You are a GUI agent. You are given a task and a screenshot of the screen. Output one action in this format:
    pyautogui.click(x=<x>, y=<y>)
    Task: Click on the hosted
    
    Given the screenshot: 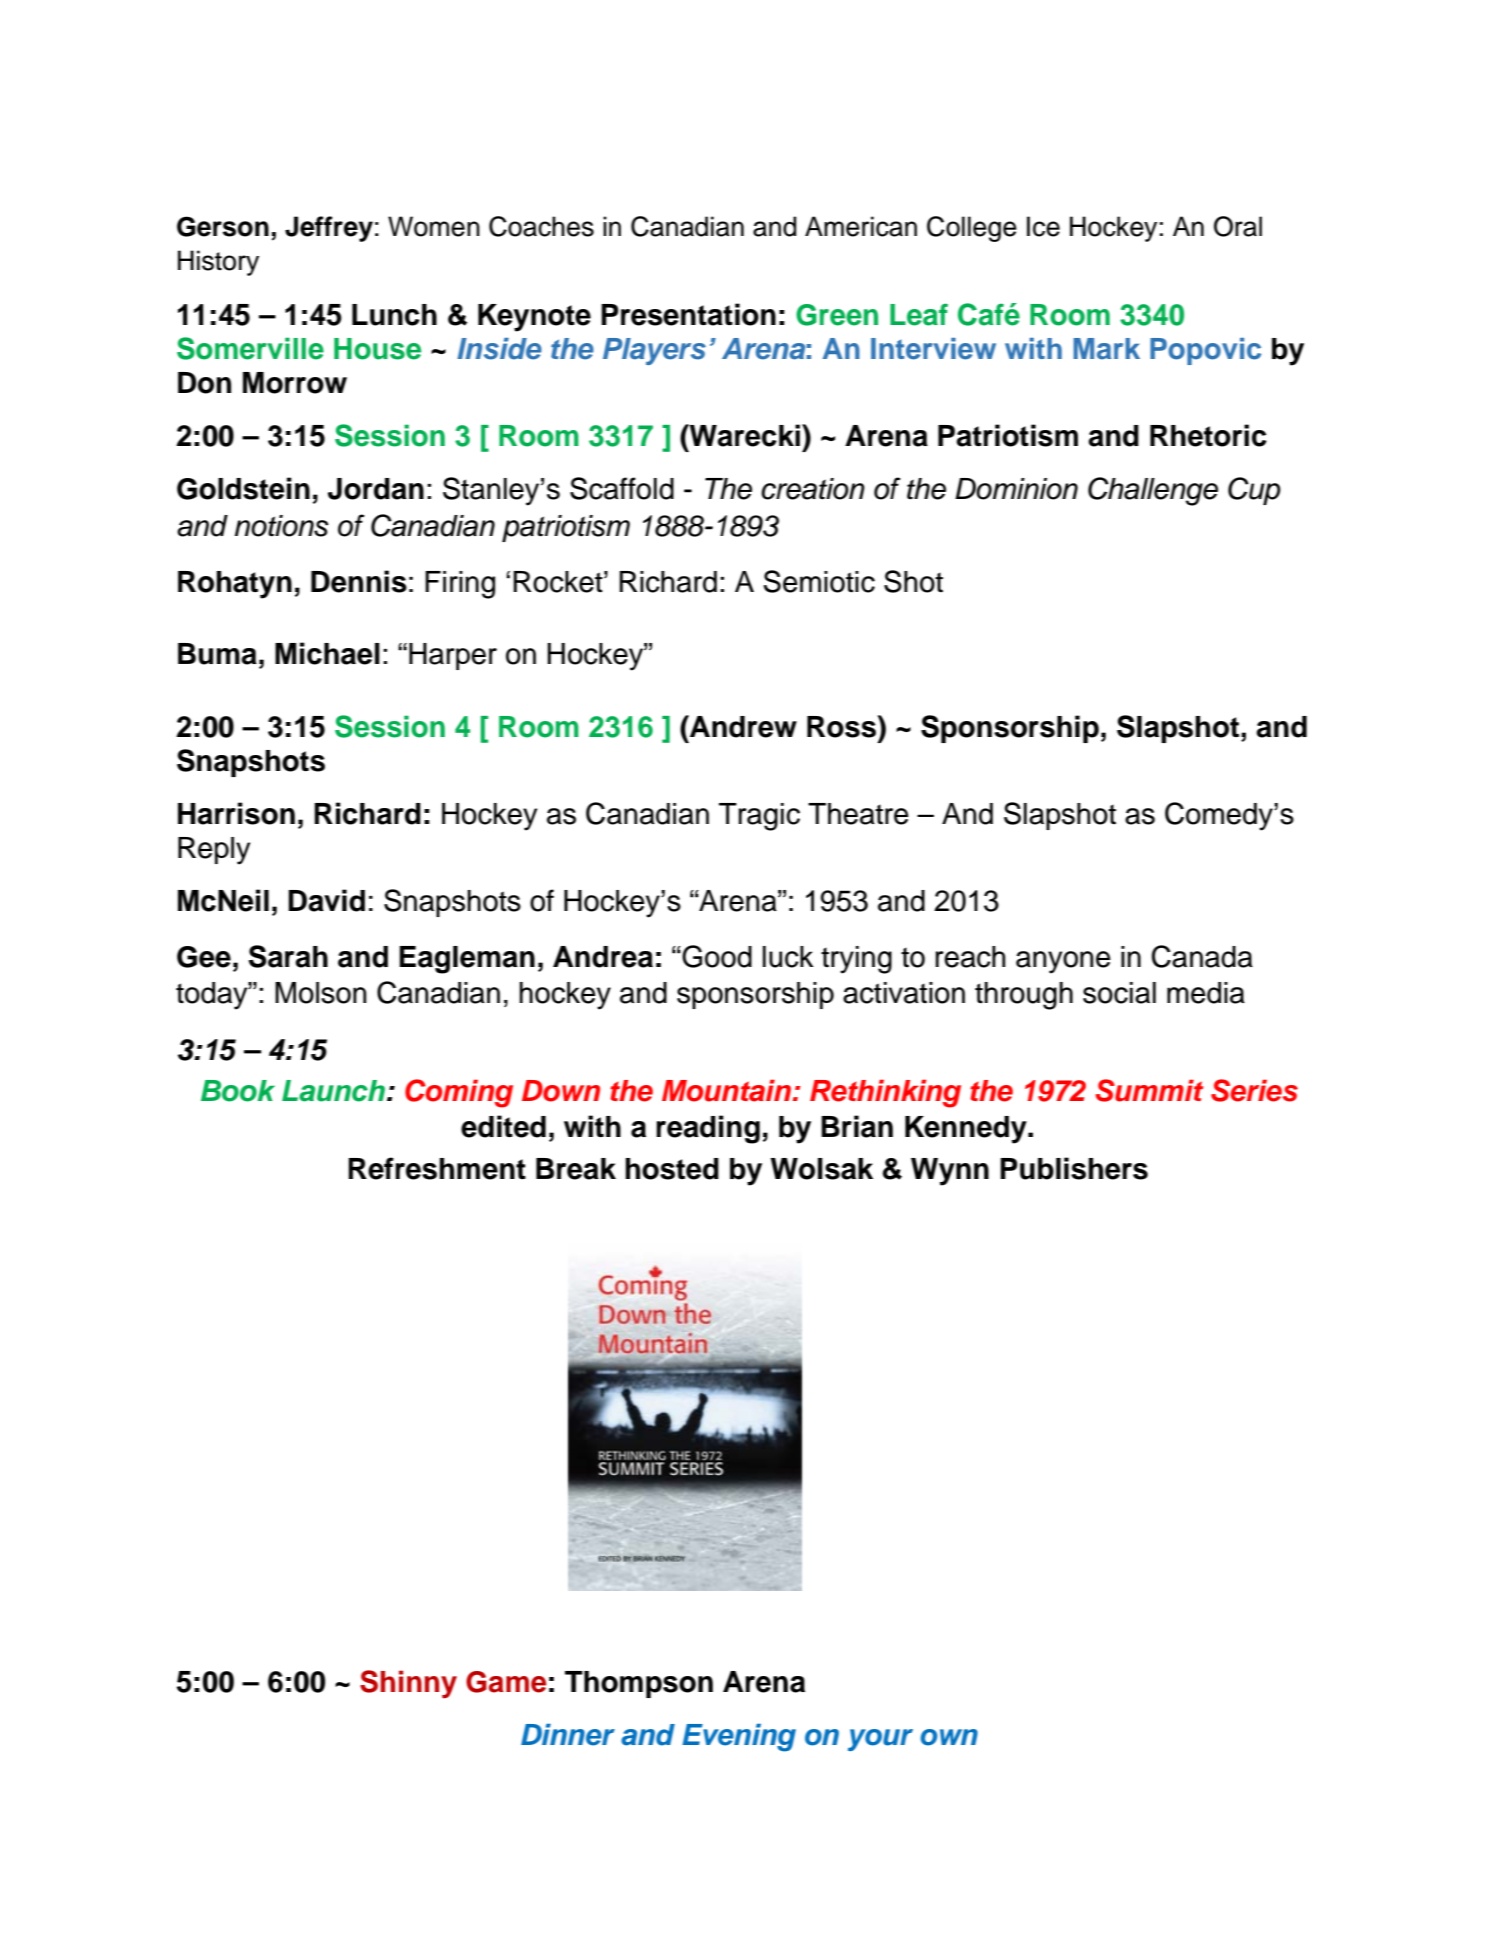 What is the action you would take?
    pyautogui.click(x=672, y=1169)
